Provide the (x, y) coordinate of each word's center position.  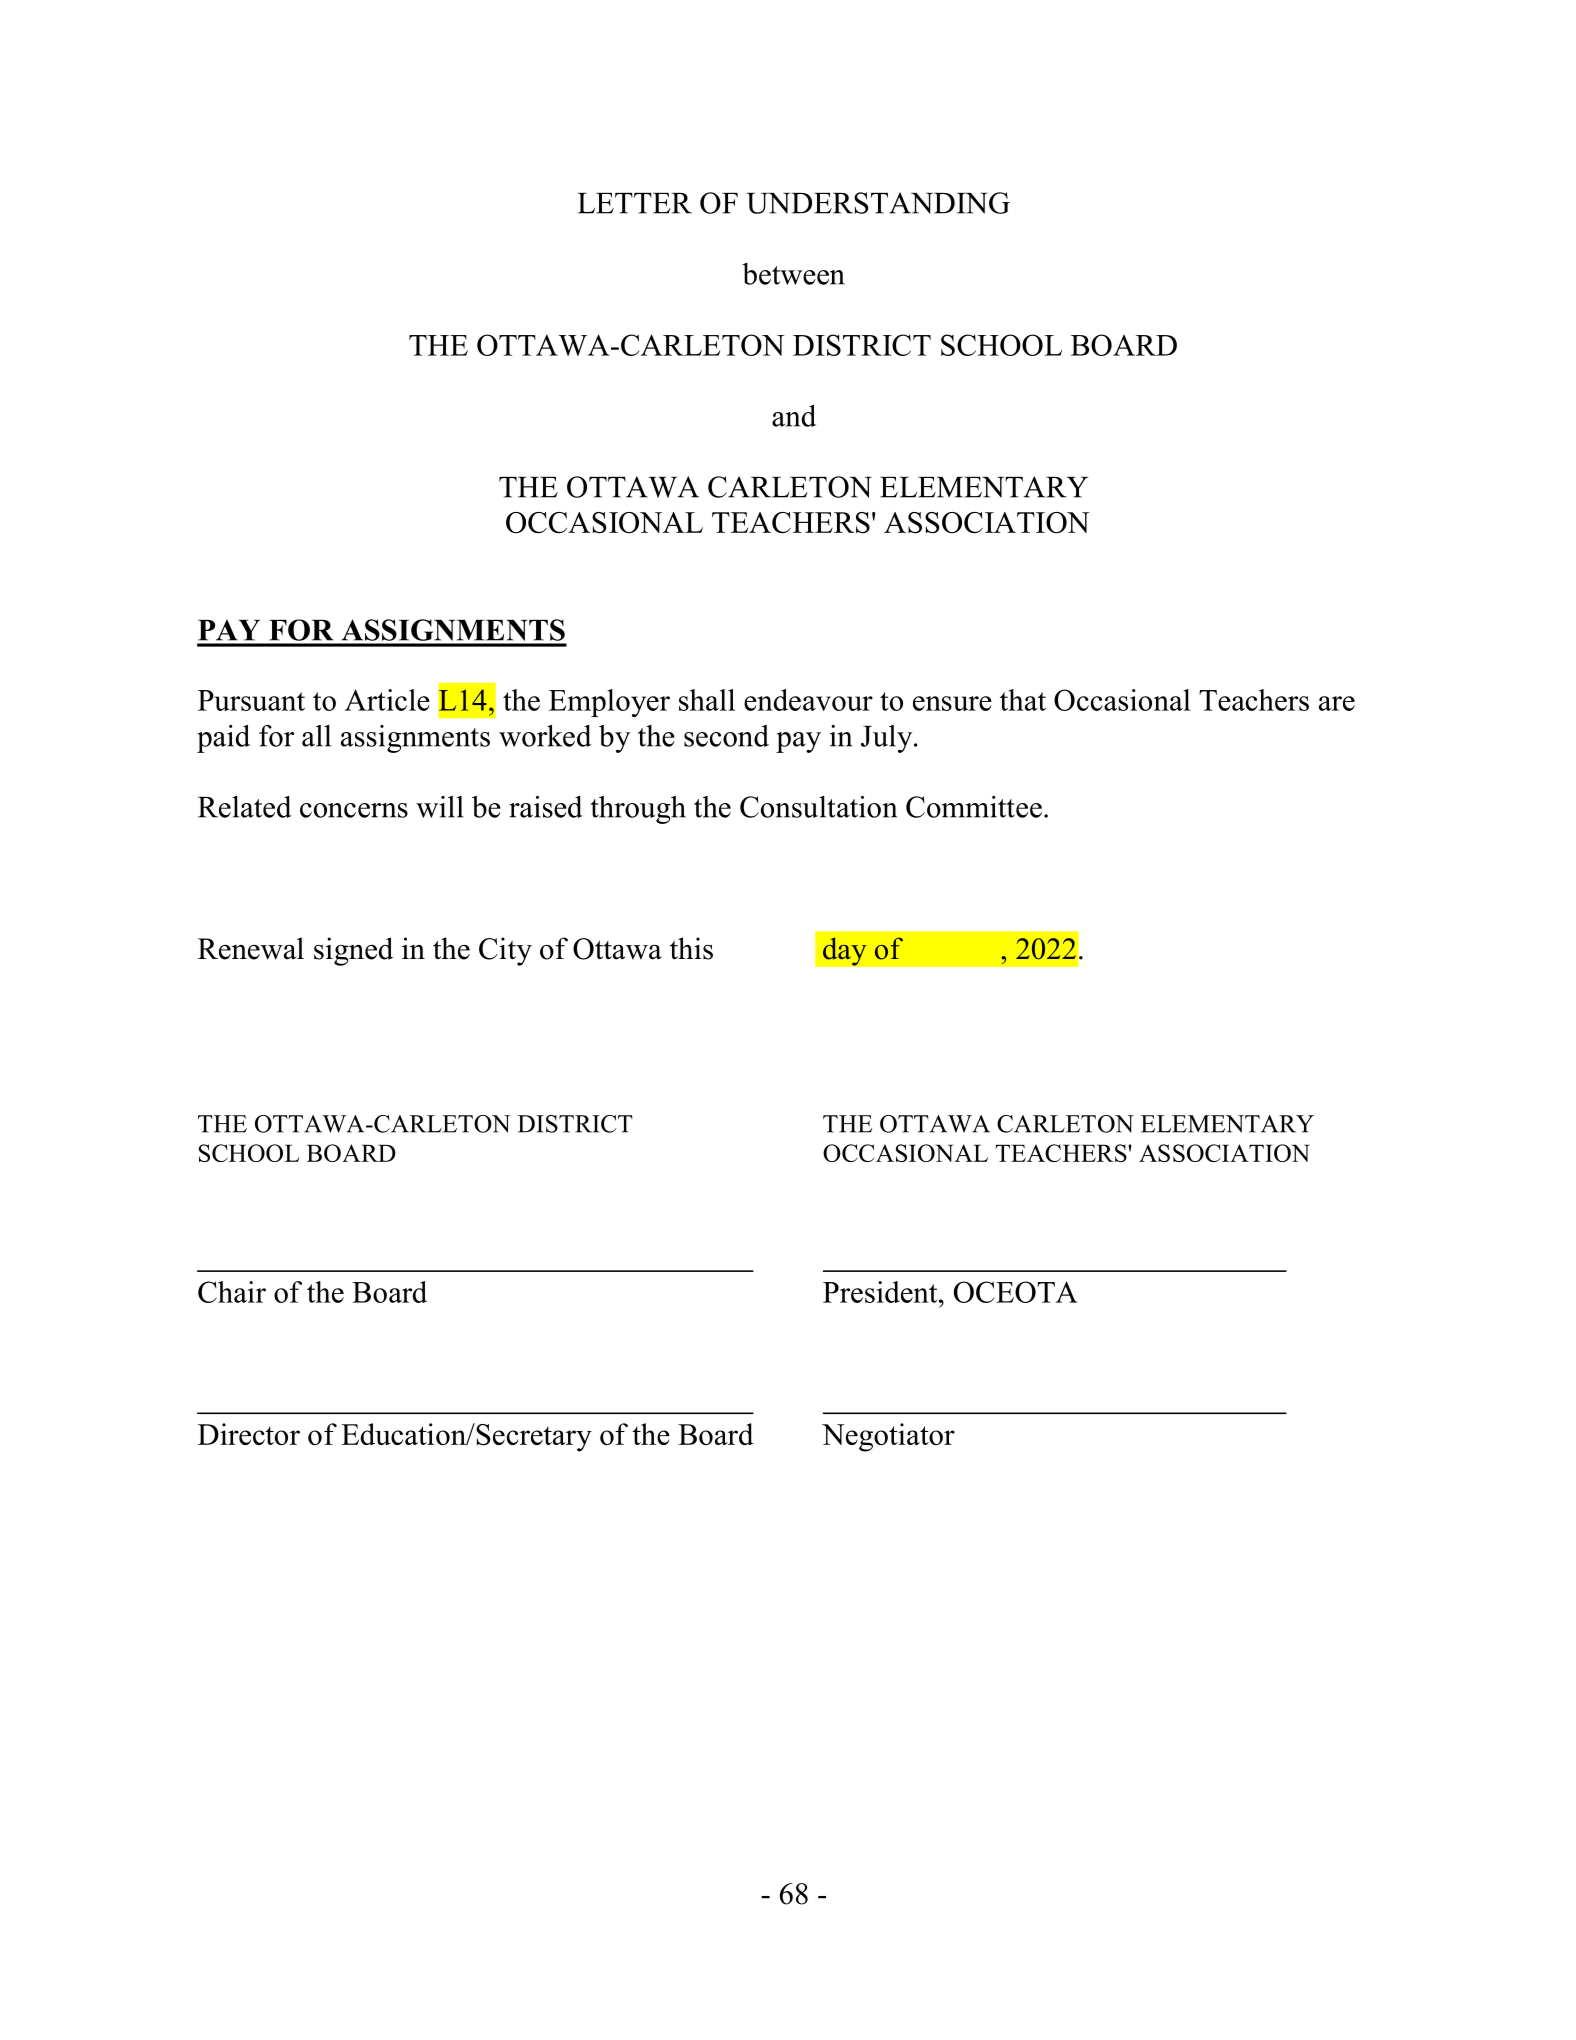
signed (353, 951)
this (691, 948)
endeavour (808, 700)
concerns (354, 810)
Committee (974, 807)
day (845, 951)
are (1337, 703)
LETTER (635, 203)
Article (387, 700)
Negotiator (888, 1437)
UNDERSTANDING (878, 203)
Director (249, 1434)
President (881, 1292)
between (793, 274)
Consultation (818, 807)
